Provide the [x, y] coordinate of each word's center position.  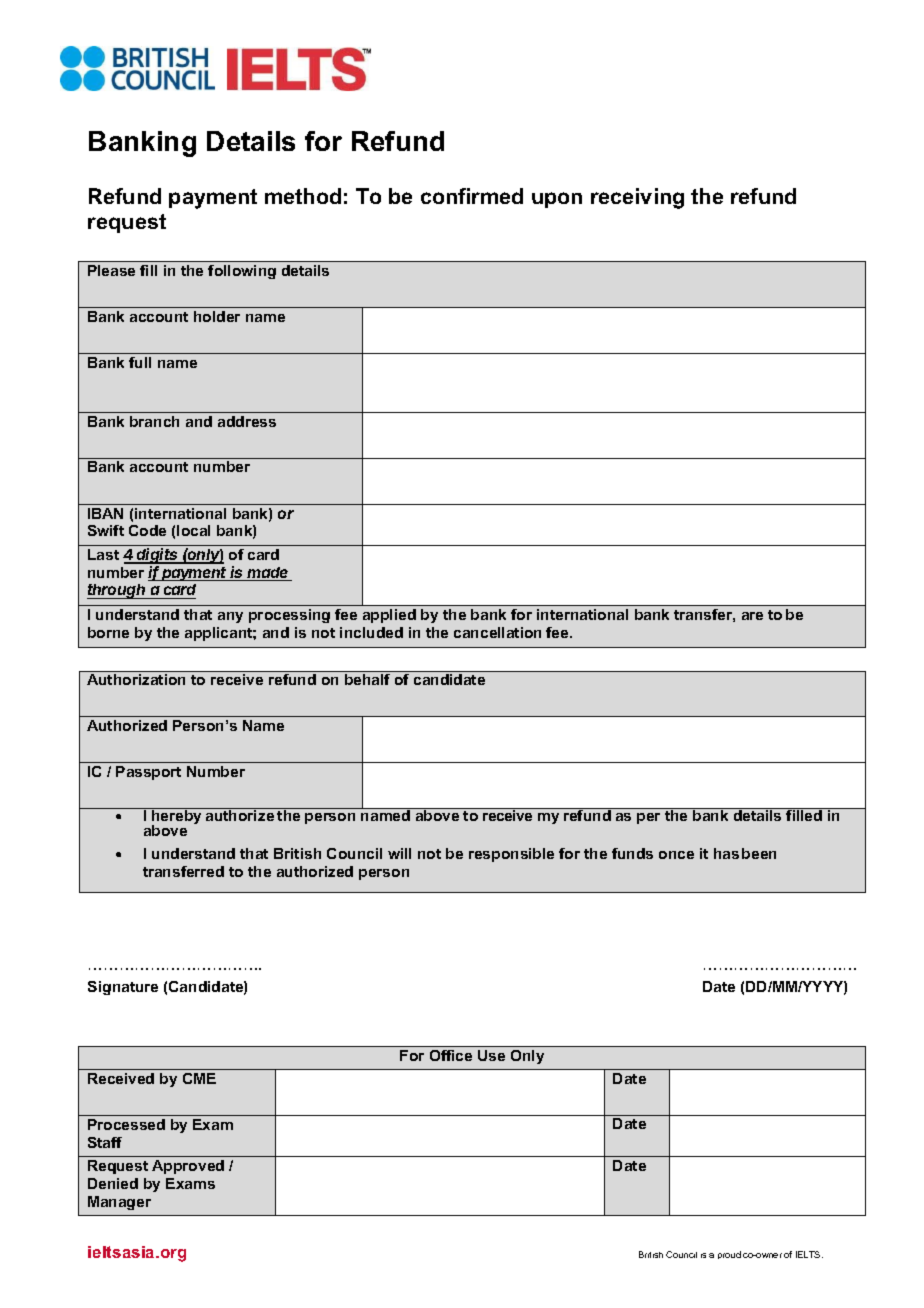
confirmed [472, 196]
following [242, 272]
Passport [148, 773]
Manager [119, 1203]
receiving [637, 198]
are [752, 616]
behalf [367, 679]
